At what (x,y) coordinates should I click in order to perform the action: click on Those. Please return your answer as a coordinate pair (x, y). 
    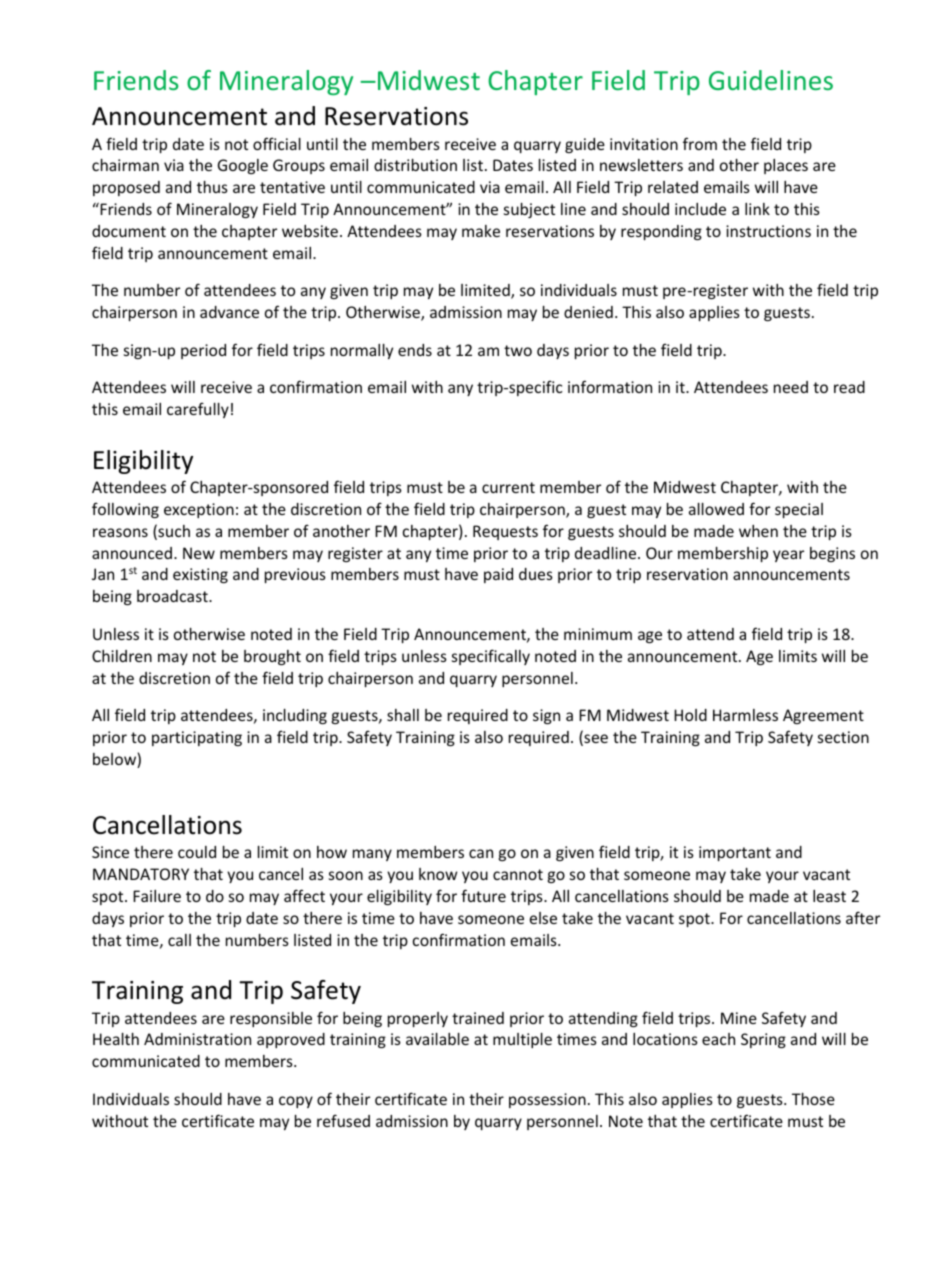
    Looking at the image, I should click on (813, 1099).
